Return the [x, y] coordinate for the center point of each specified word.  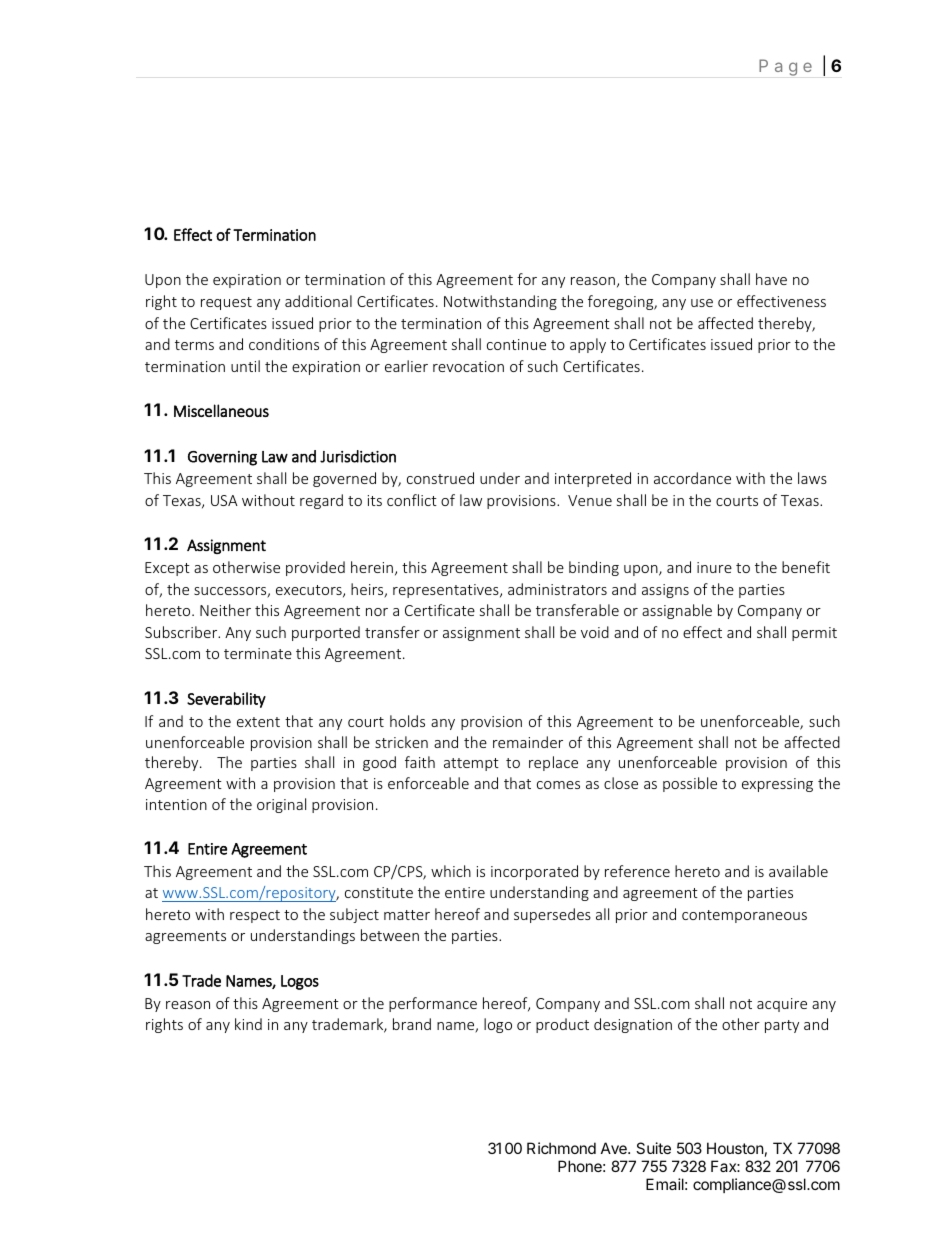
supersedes [552, 915]
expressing [777, 785]
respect [255, 916]
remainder [528, 742]
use [702, 303]
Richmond [561, 1148]
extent [258, 722]
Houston [735, 1148]
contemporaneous [744, 916]
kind [248, 1024]
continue [516, 344]
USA [224, 500]
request [226, 303]
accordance [692, 478]
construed [440, 478]
